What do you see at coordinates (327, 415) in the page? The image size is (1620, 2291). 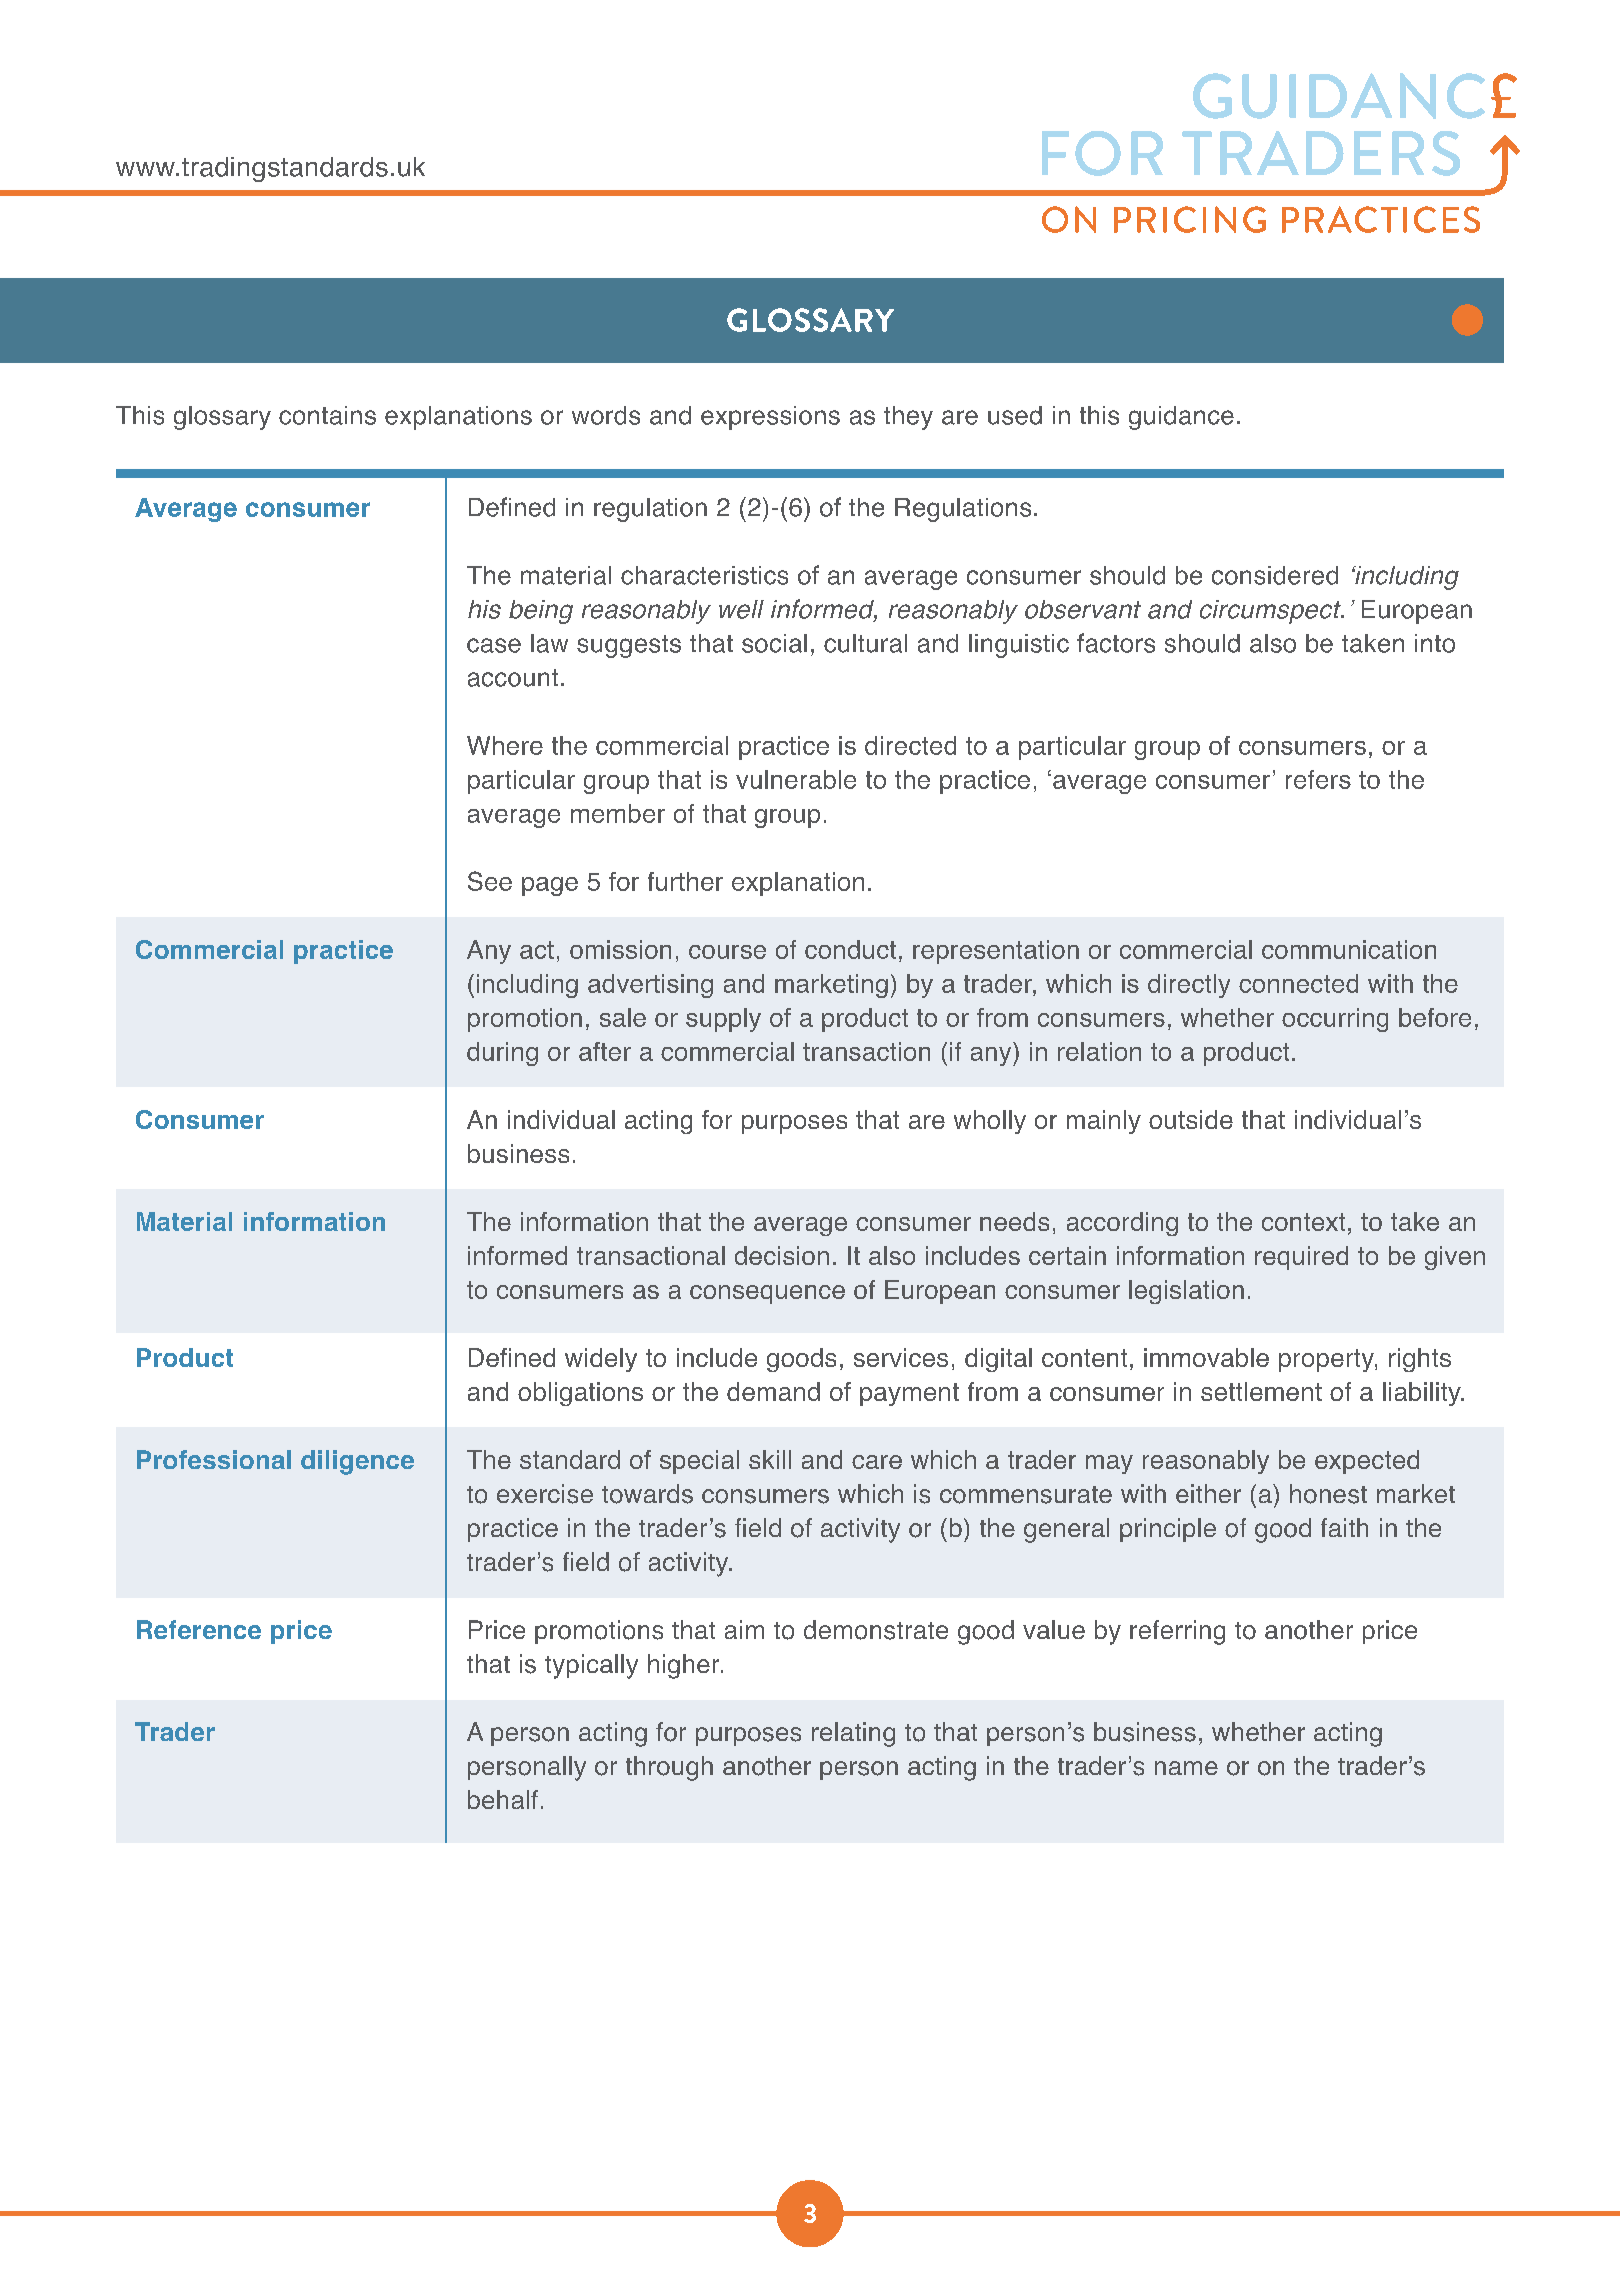 I see `contains` at bounding box center [327, 415].
